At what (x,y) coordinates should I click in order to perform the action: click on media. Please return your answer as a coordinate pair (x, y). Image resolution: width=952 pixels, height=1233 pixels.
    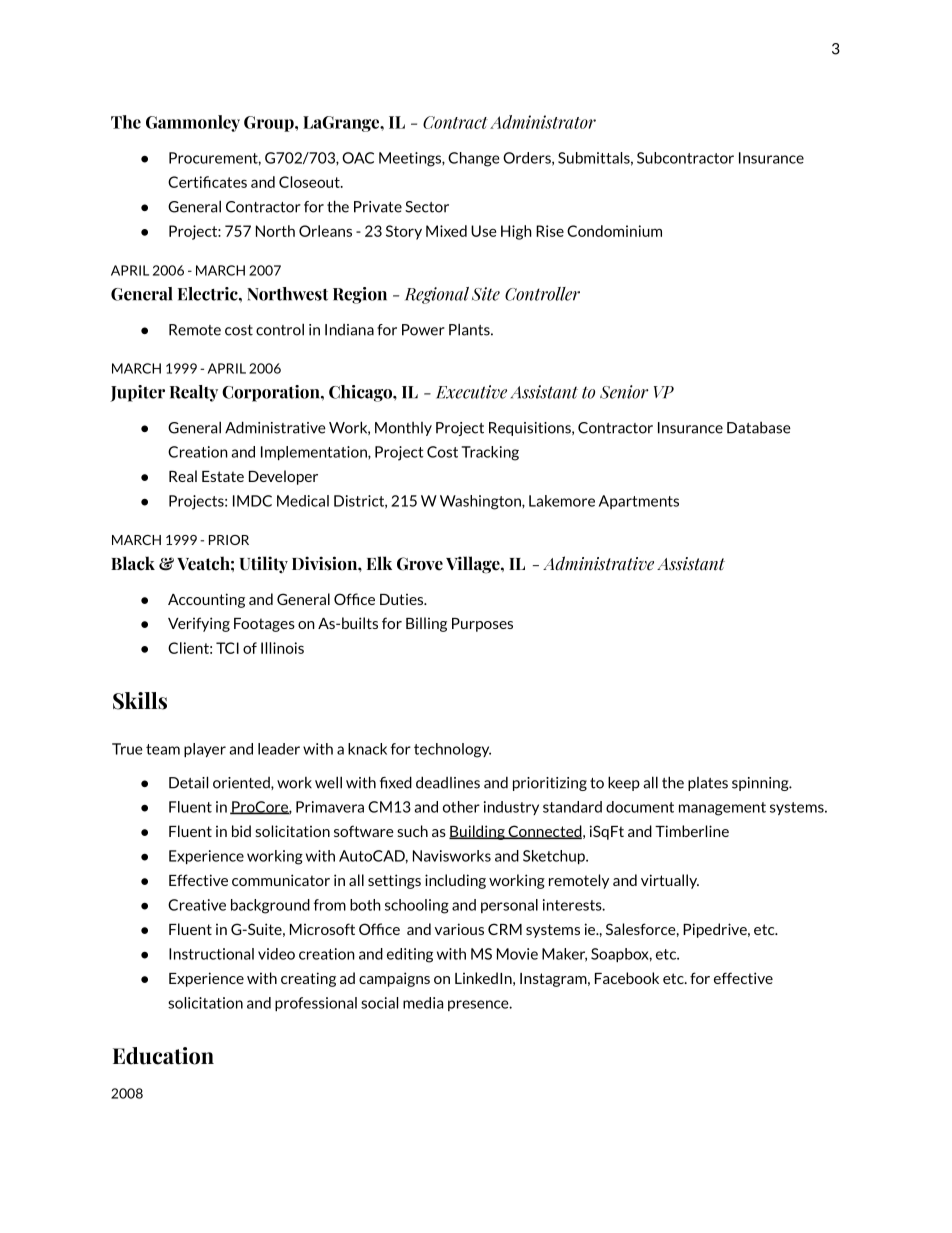
    Looking at the image, I should click on (423, 1003).
